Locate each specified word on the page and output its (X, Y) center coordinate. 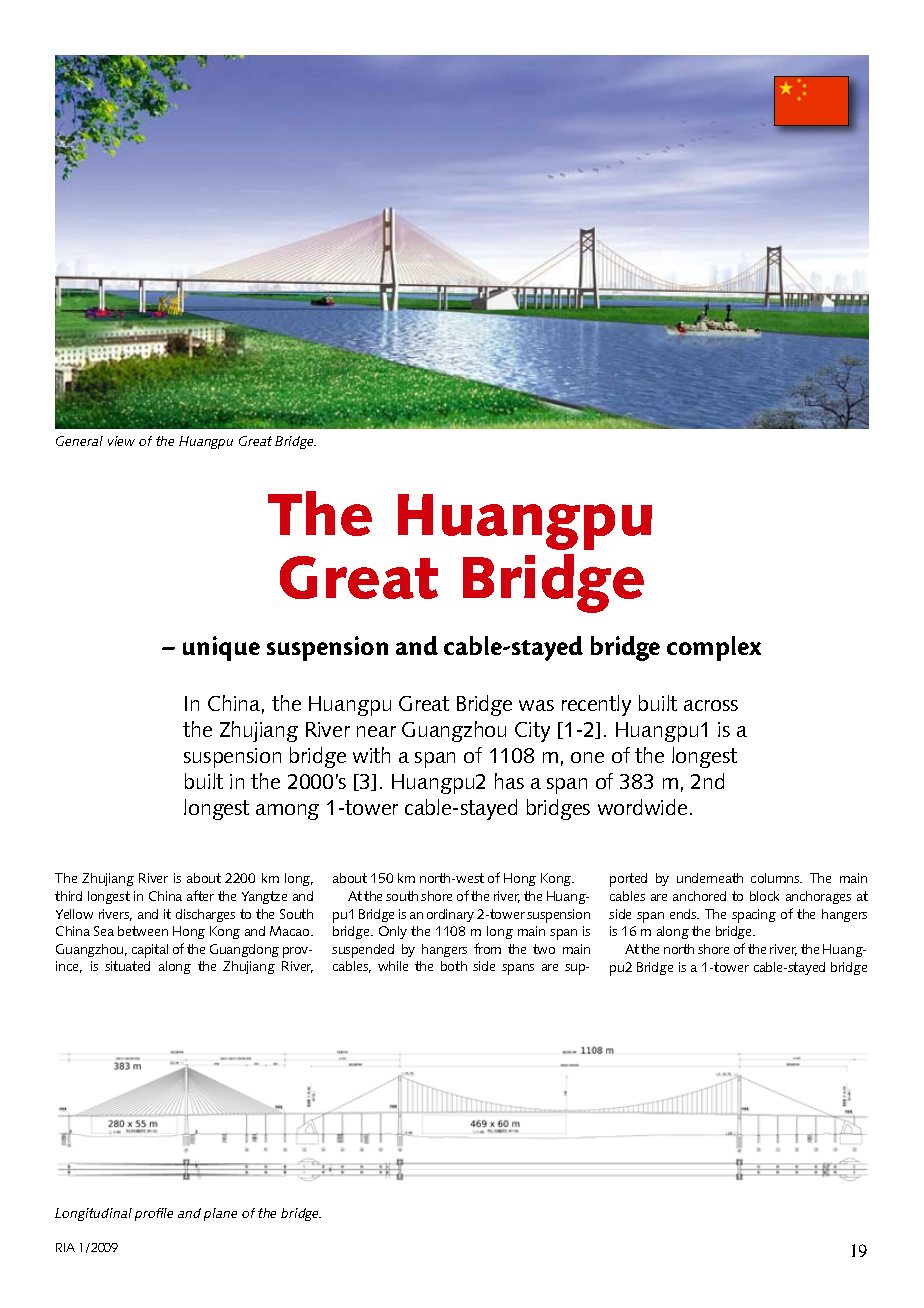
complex (714, 648)
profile (154, 1214)
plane (220, 1214)
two (544, 949)
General (79, 441)
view (121, 441)
